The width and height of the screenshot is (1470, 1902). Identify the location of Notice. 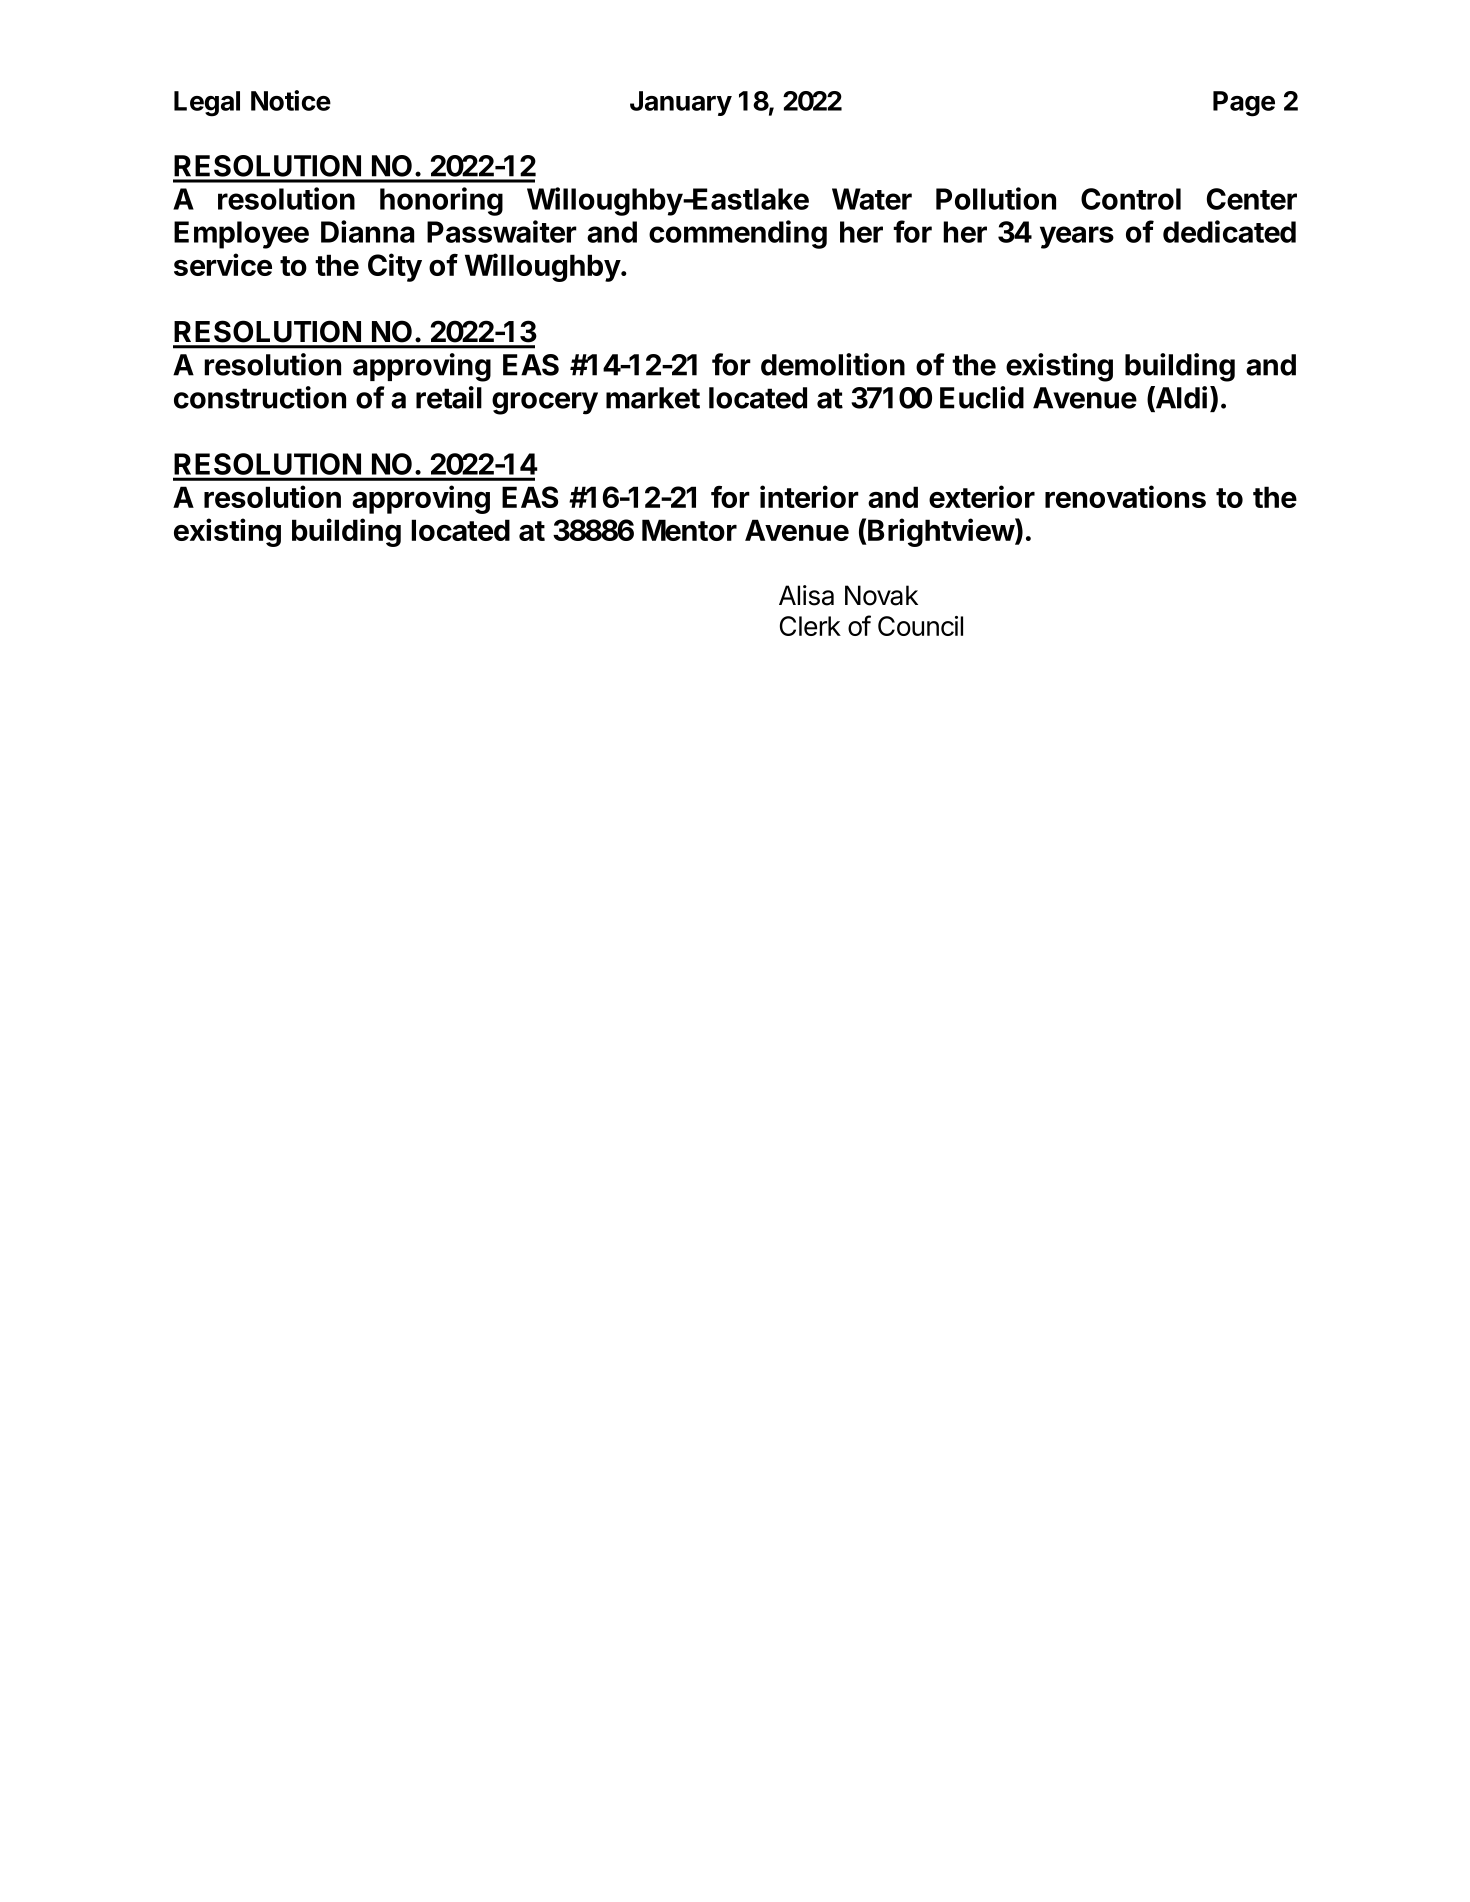
(291, 100).
